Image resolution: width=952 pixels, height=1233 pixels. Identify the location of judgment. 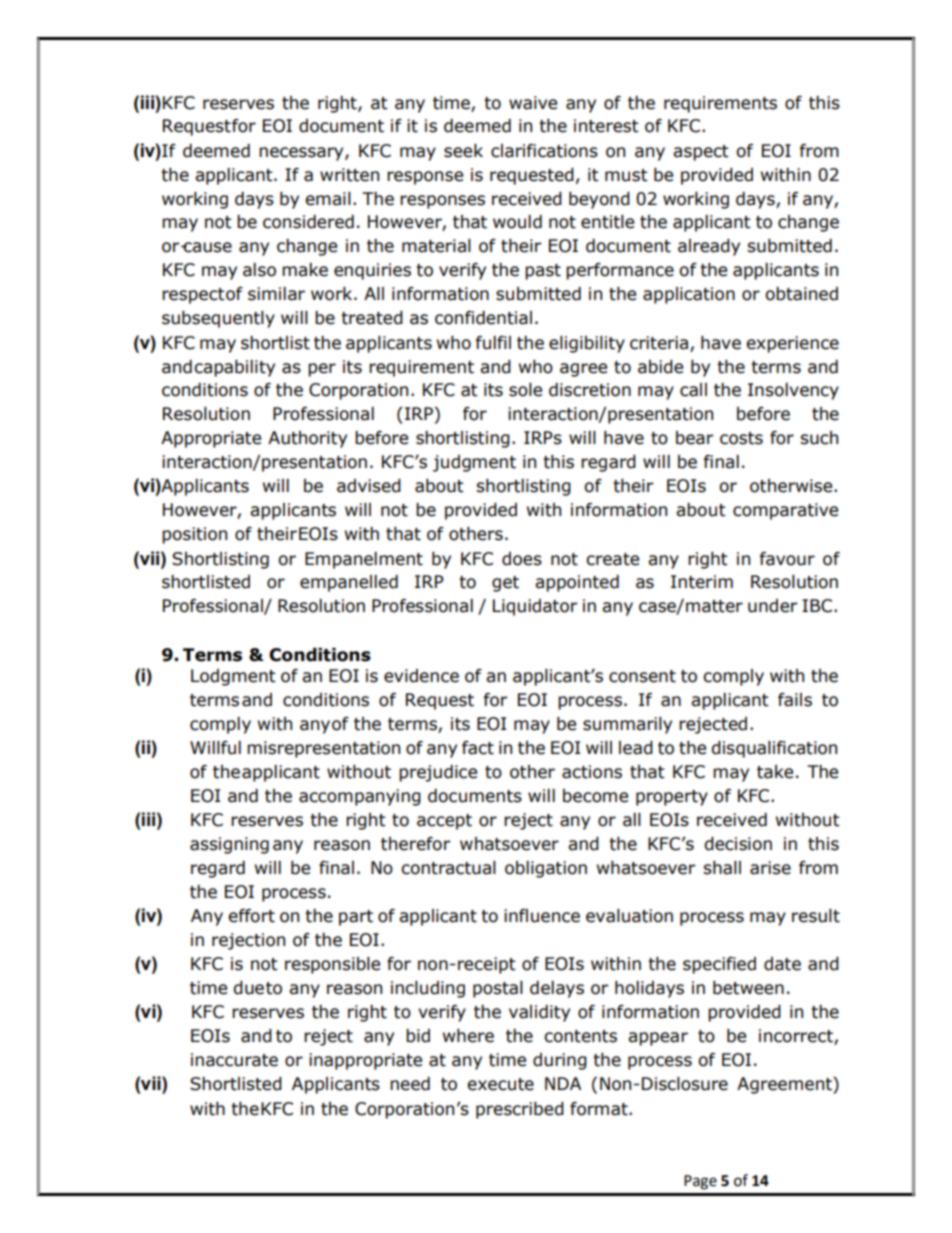
(474, 463).
